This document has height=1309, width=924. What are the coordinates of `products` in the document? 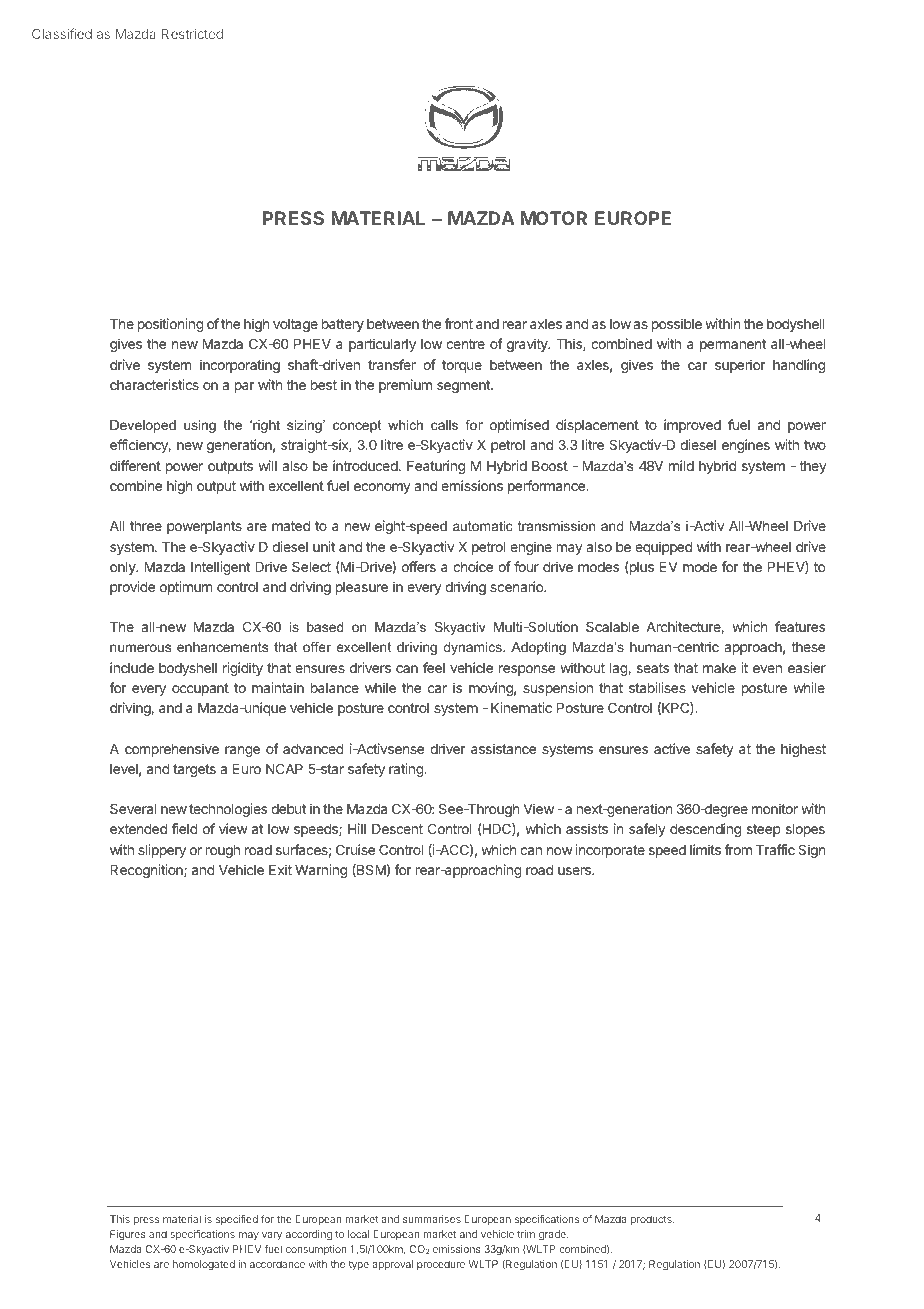 It's located at (652, 1220).
